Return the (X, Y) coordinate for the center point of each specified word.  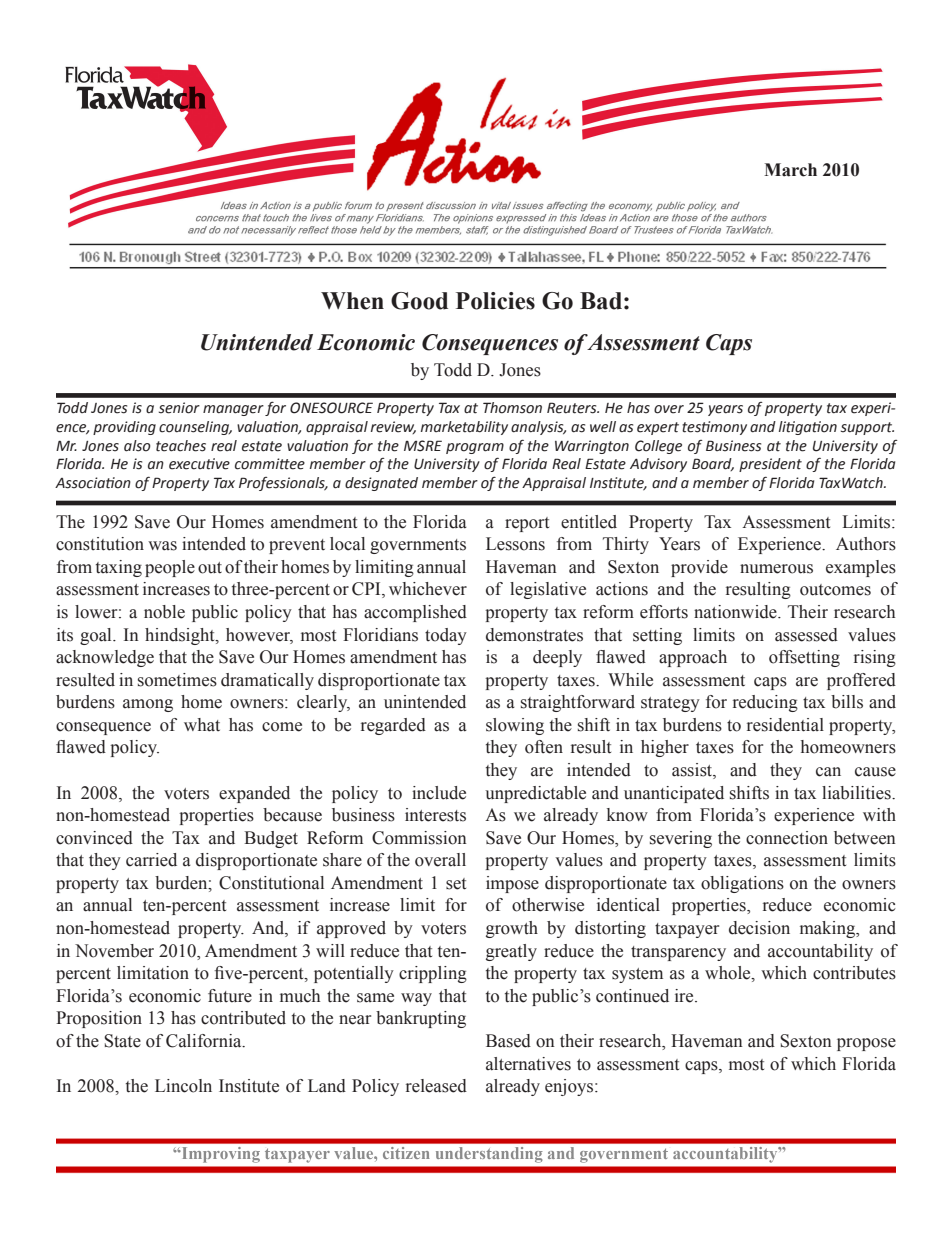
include (439, 793)
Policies (495, 301)
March (790, 170)
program (475, 448)
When (352, 301)
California (205, 1041)
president (770, 465)
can (828, 772)
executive (199, 464)
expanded (254, 794)
